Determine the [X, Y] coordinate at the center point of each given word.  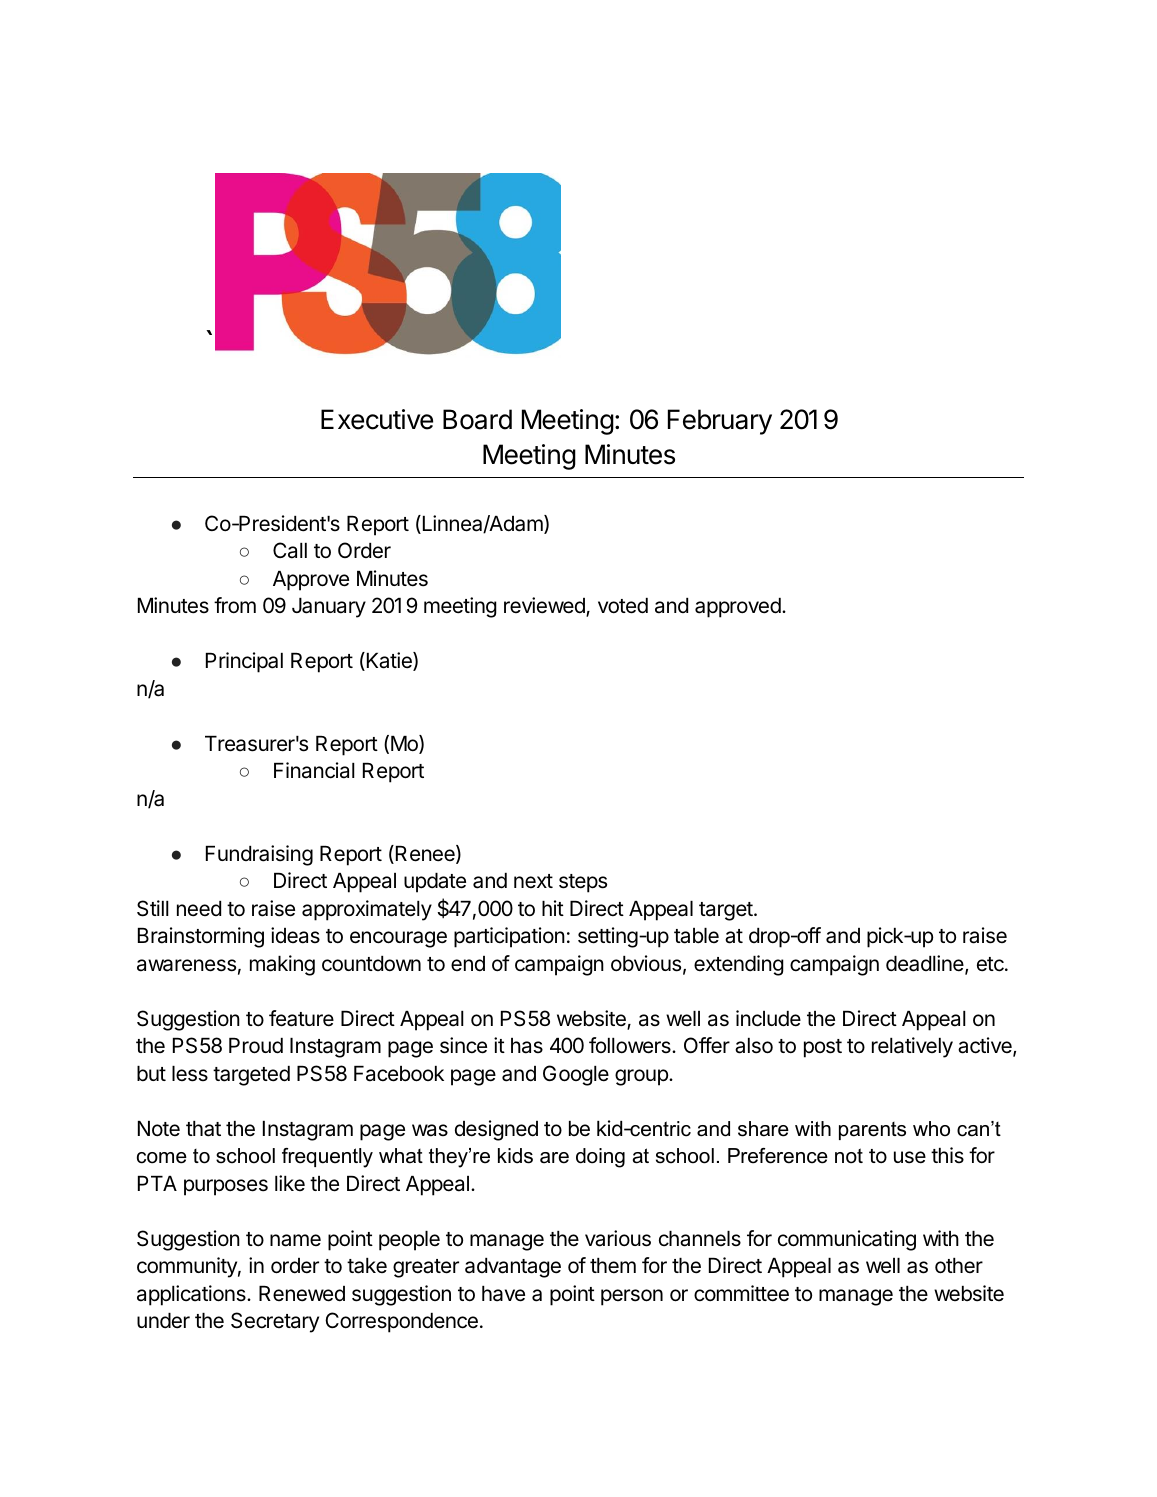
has [527, 1046]
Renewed [302, 1294]
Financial [314, 770]
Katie [389, 661]
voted [623, 606]
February [720, 422]
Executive [377, 419]
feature [301, 1018]
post [823, 1048]
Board [477, 419]
